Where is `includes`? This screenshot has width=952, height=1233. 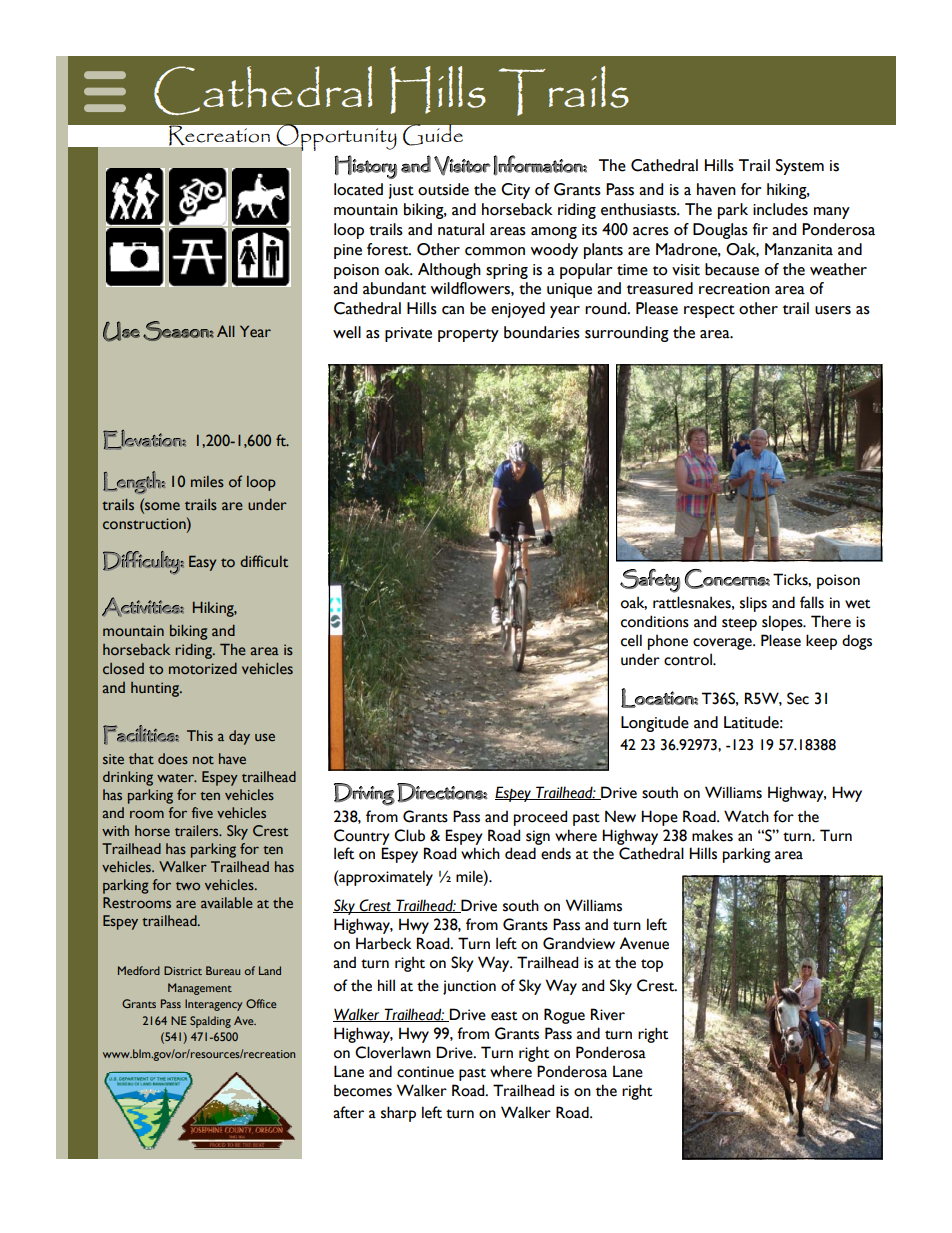 includes is located at coordinates (780, 209).
